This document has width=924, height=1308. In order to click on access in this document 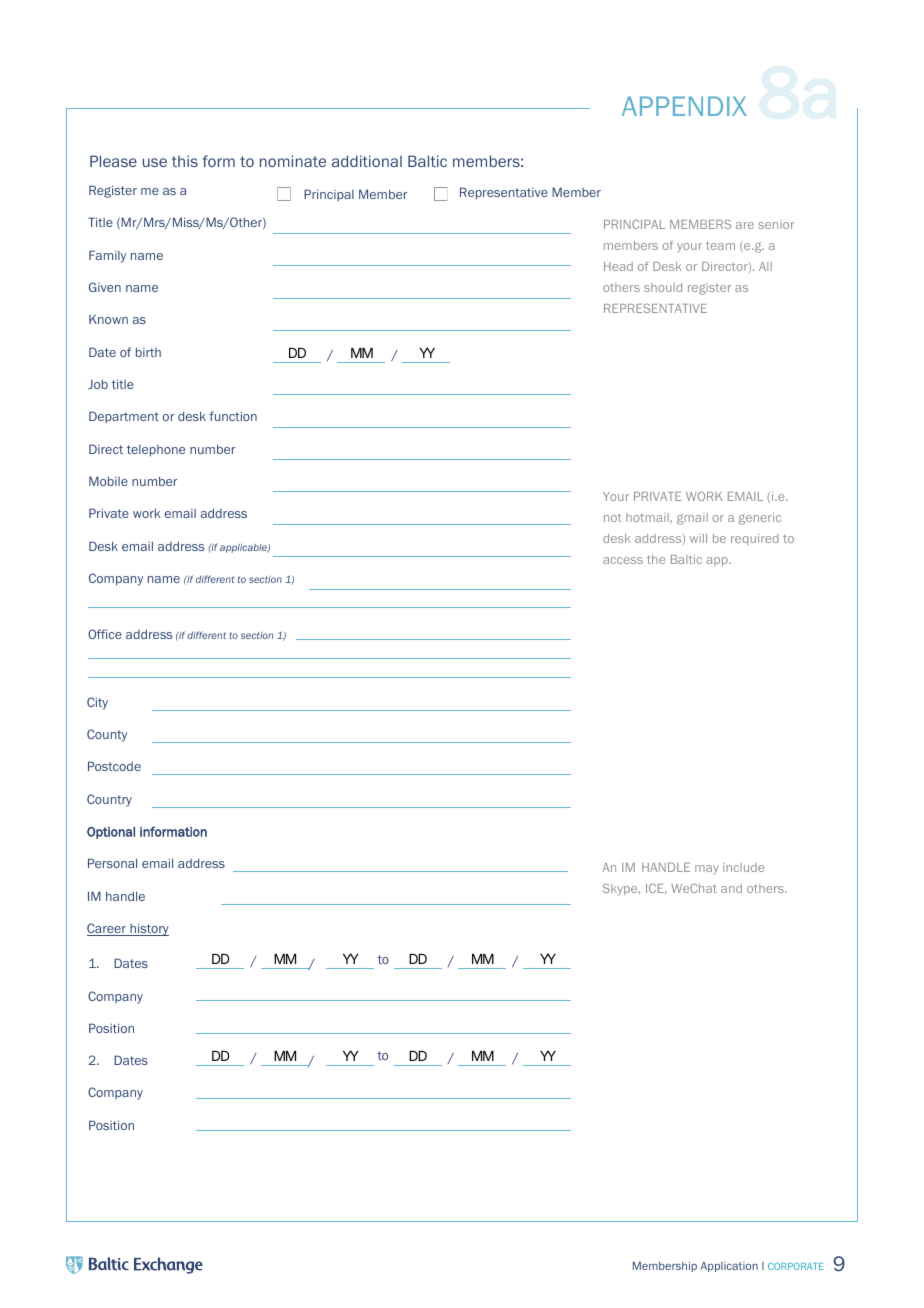, I will do `click(623, 560)`.
